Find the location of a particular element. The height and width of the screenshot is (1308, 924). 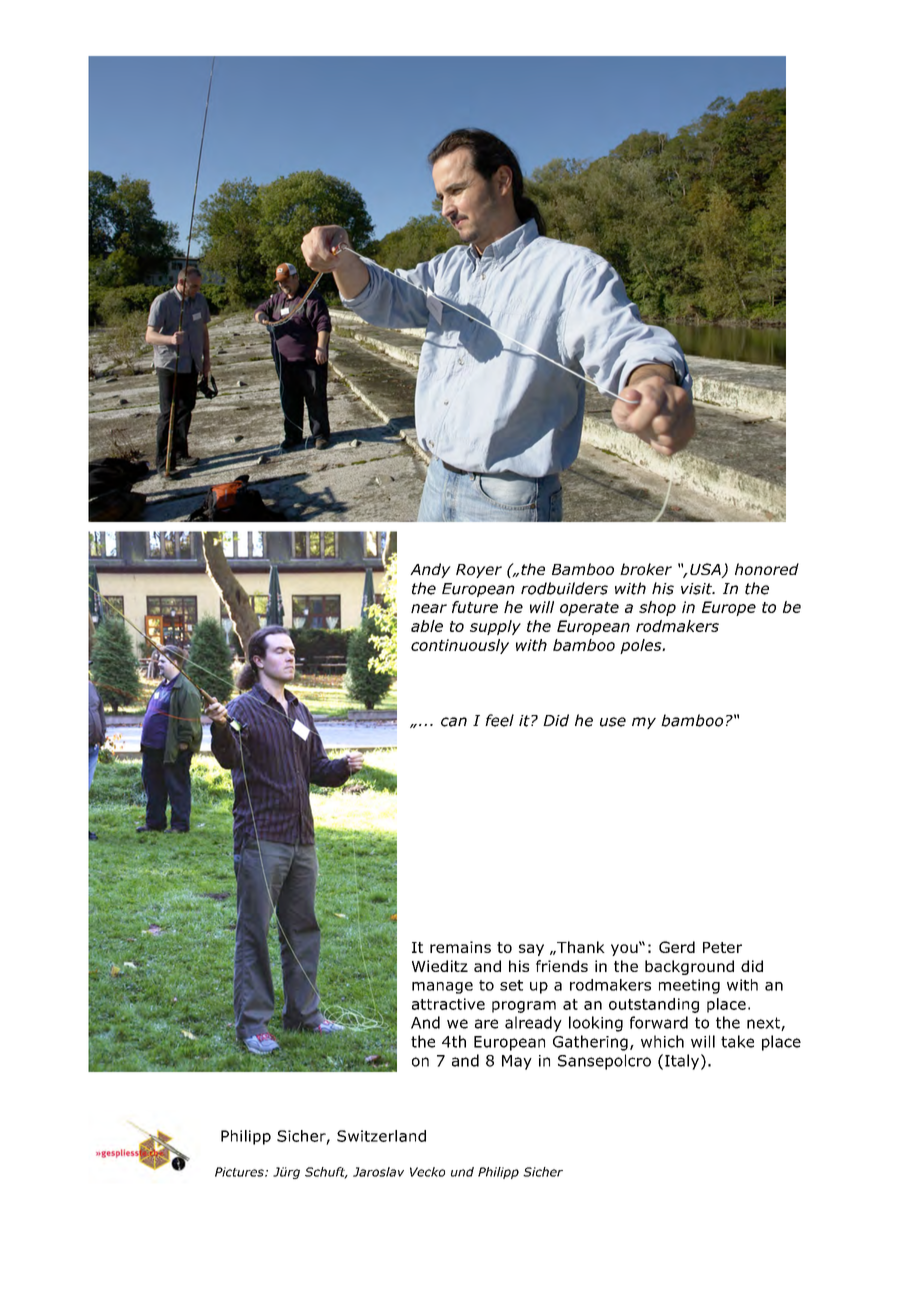

manage is located at coordinates (442, 988).
